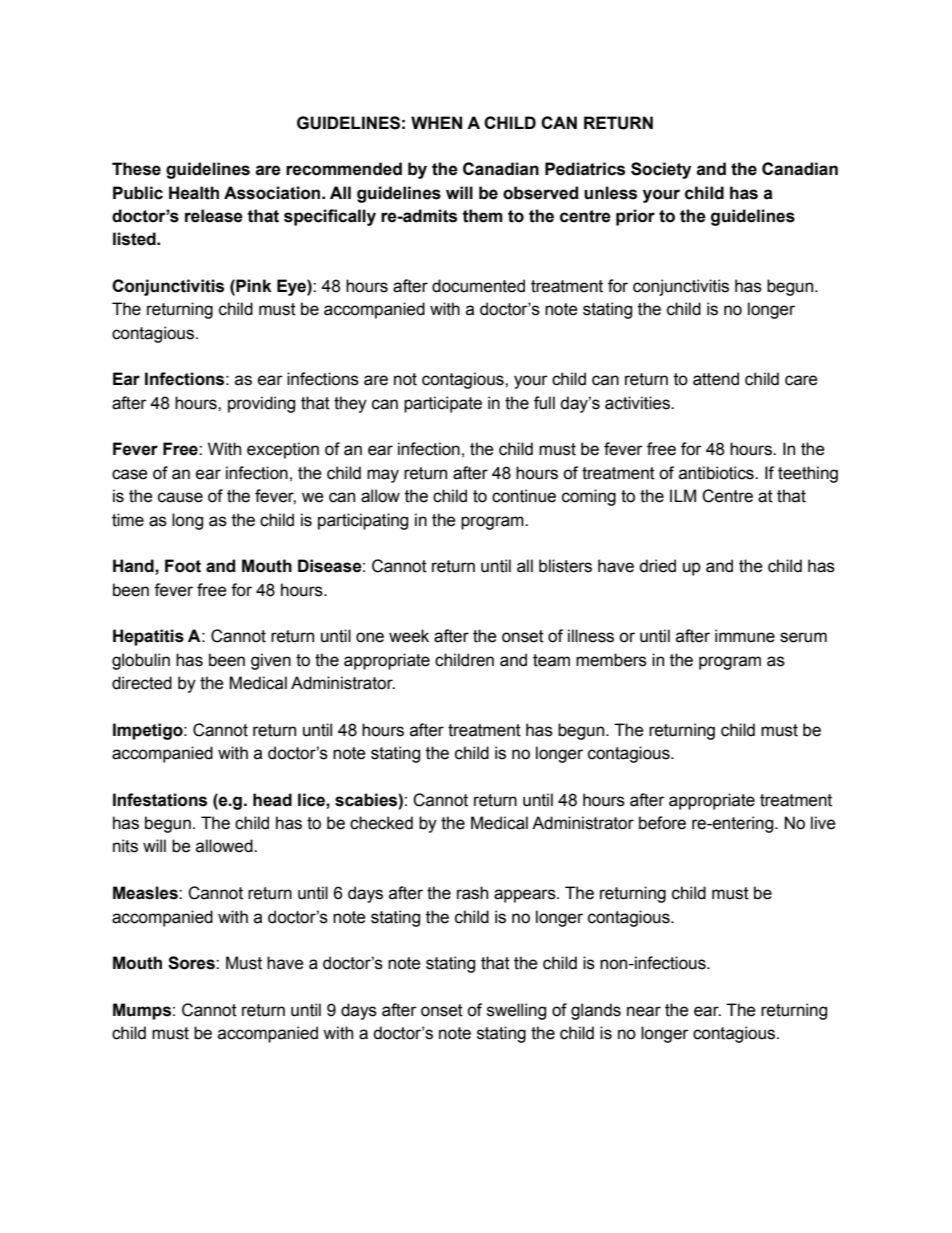  What do you see at coordinates (657, 566) in the page?
I see `dried` at bounding box center [657, 566].
